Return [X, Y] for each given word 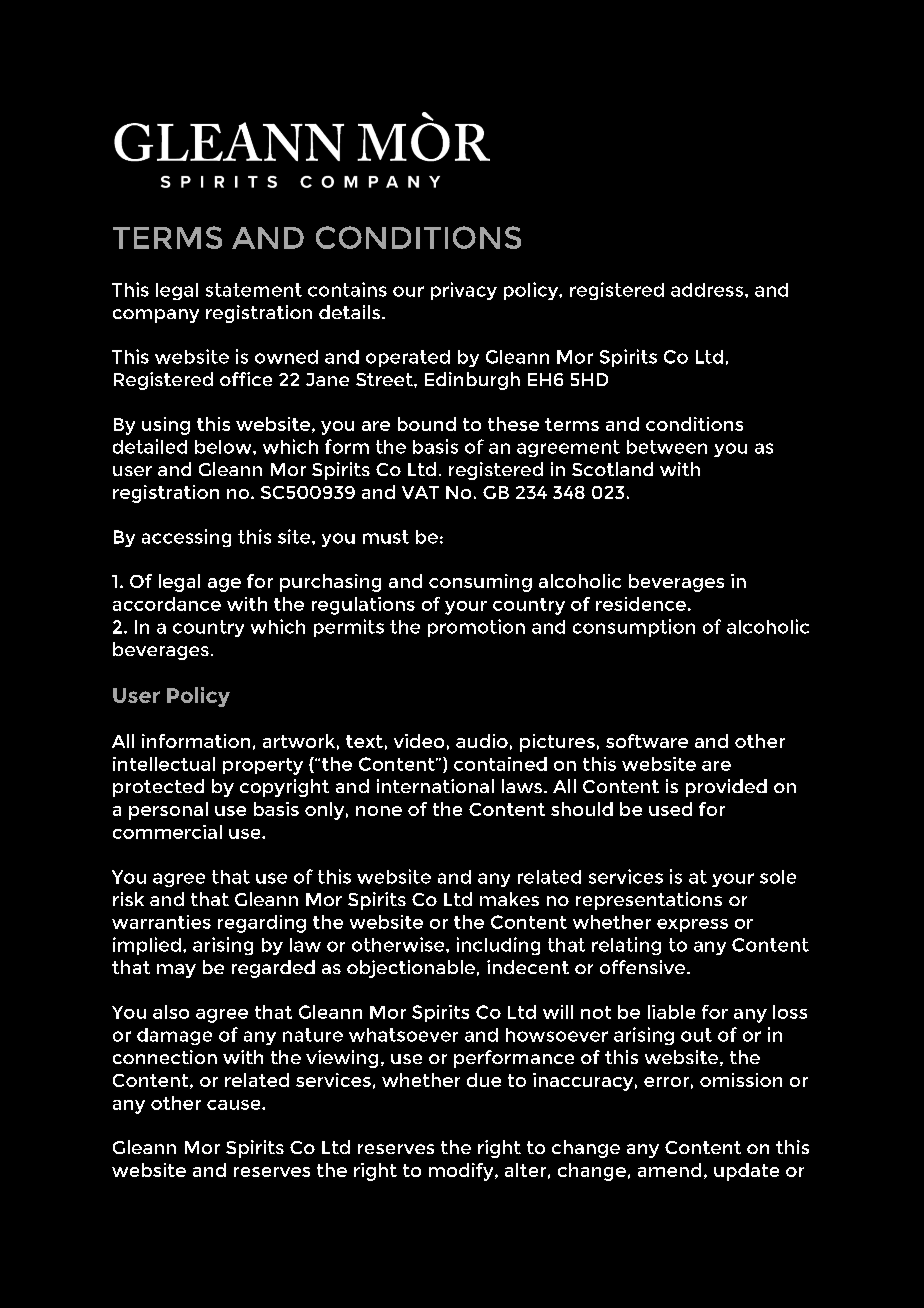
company [156, 316]
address [708, 290]
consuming [480, 583]
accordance [167, 604]
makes [509, 899]
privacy [464, 291]
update [746, 1172]
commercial [167, 832]
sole [778, 877]
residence [641, 604]
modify [462, 1172]
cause [235, 1105]
